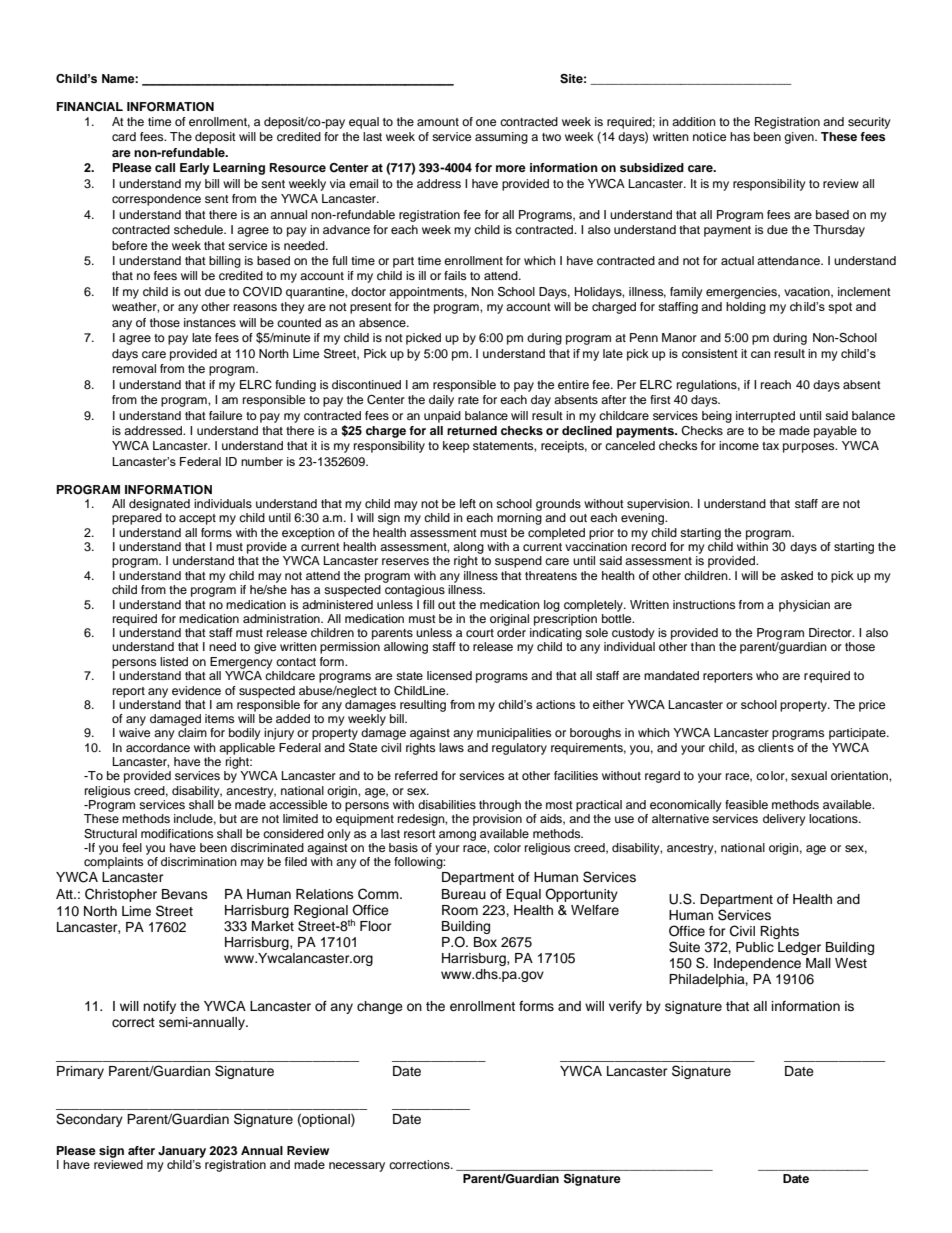  What do you see at coordinates (195, 169) in the screenshot?
I see `Early` at bounding box center [195, 169].
